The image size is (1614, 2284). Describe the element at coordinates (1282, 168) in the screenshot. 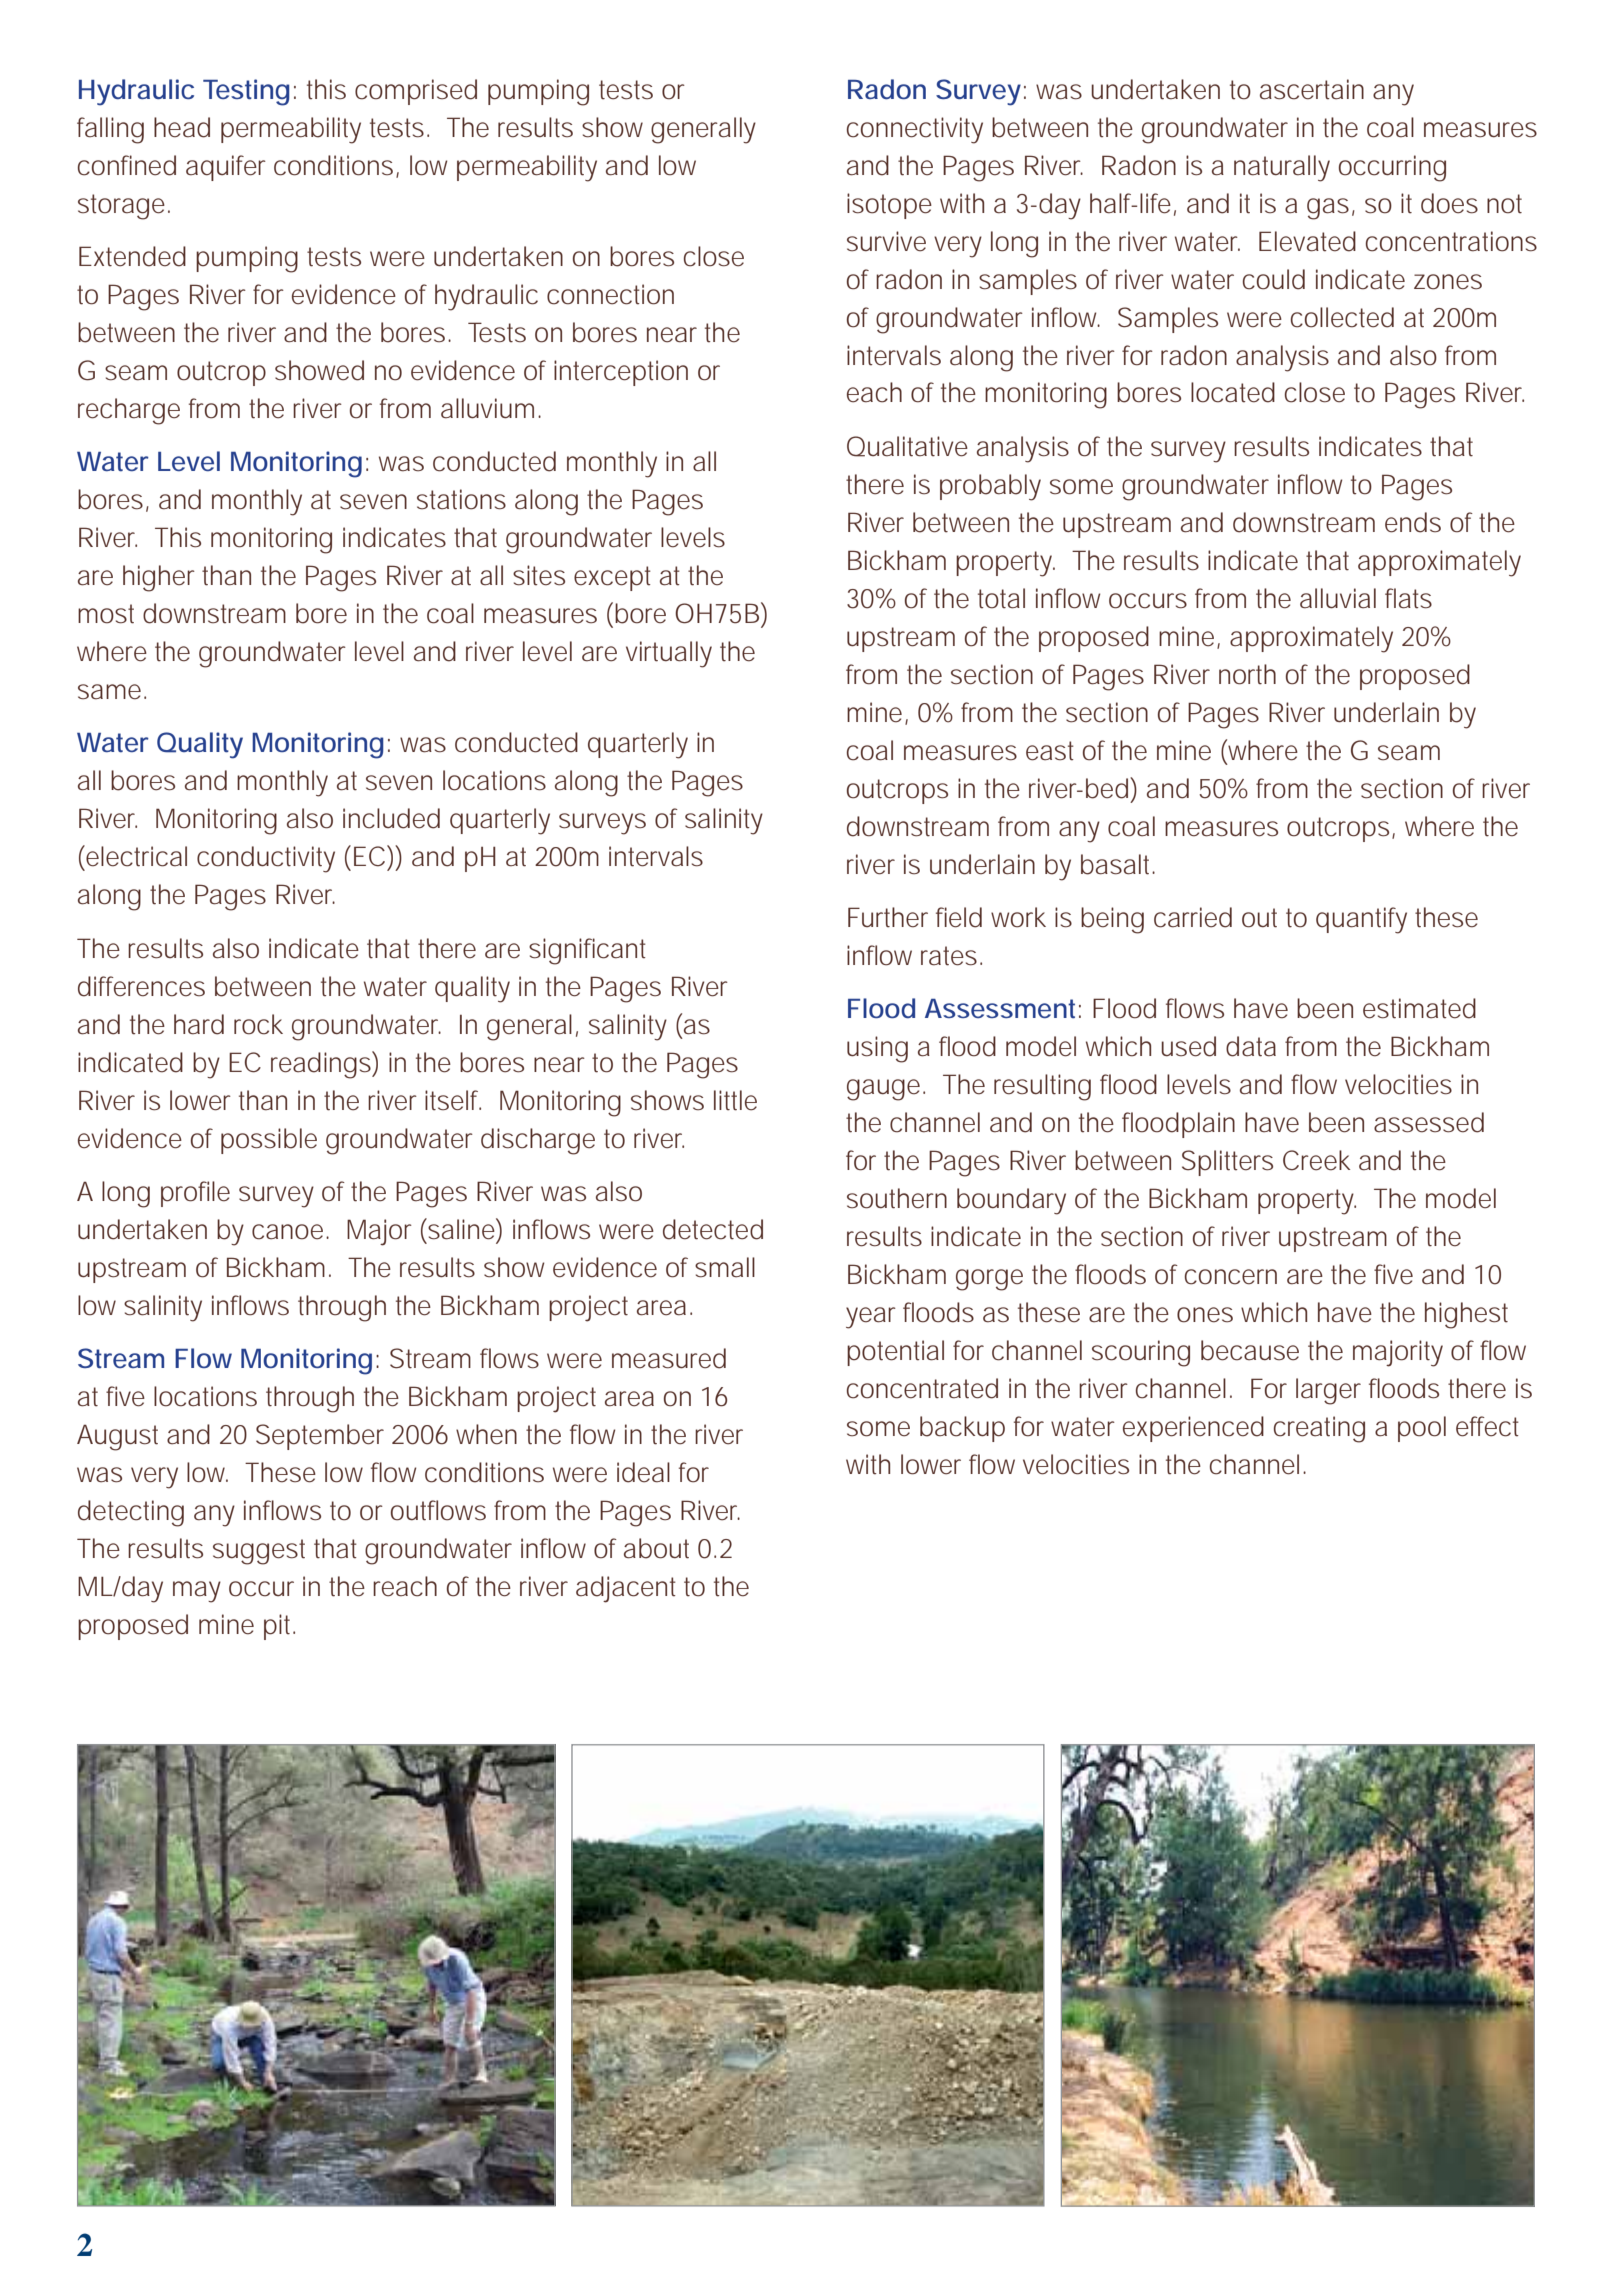

I see `naturally` at that location.
